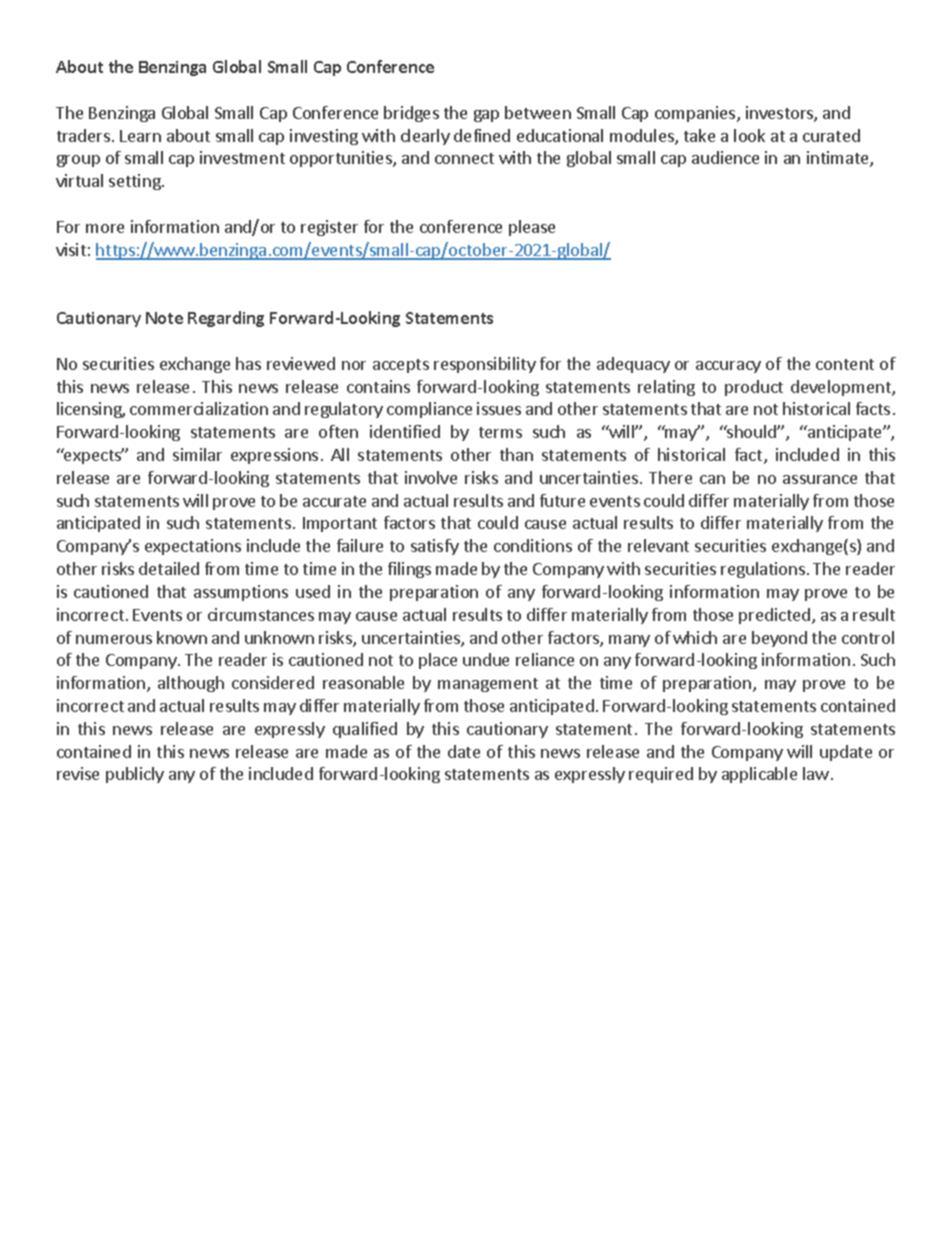 The image size is (952, 1233). Describe the element at coordinates (486, 659) in the screenshot. I see `undue` at that location.
